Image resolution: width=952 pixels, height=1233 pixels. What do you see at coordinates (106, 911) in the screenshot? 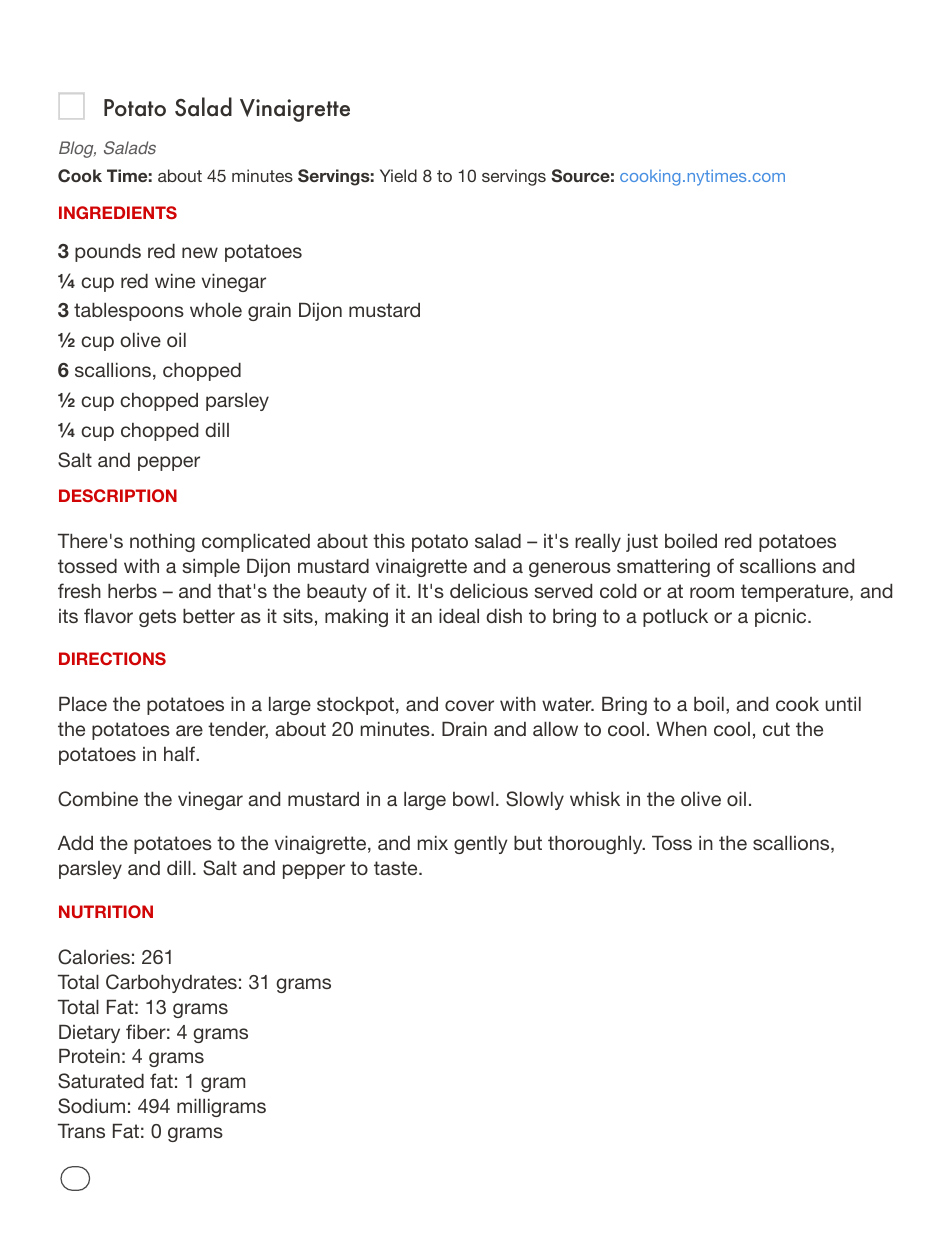
I see `NUTRITION` at bounding box center [106, 911].
